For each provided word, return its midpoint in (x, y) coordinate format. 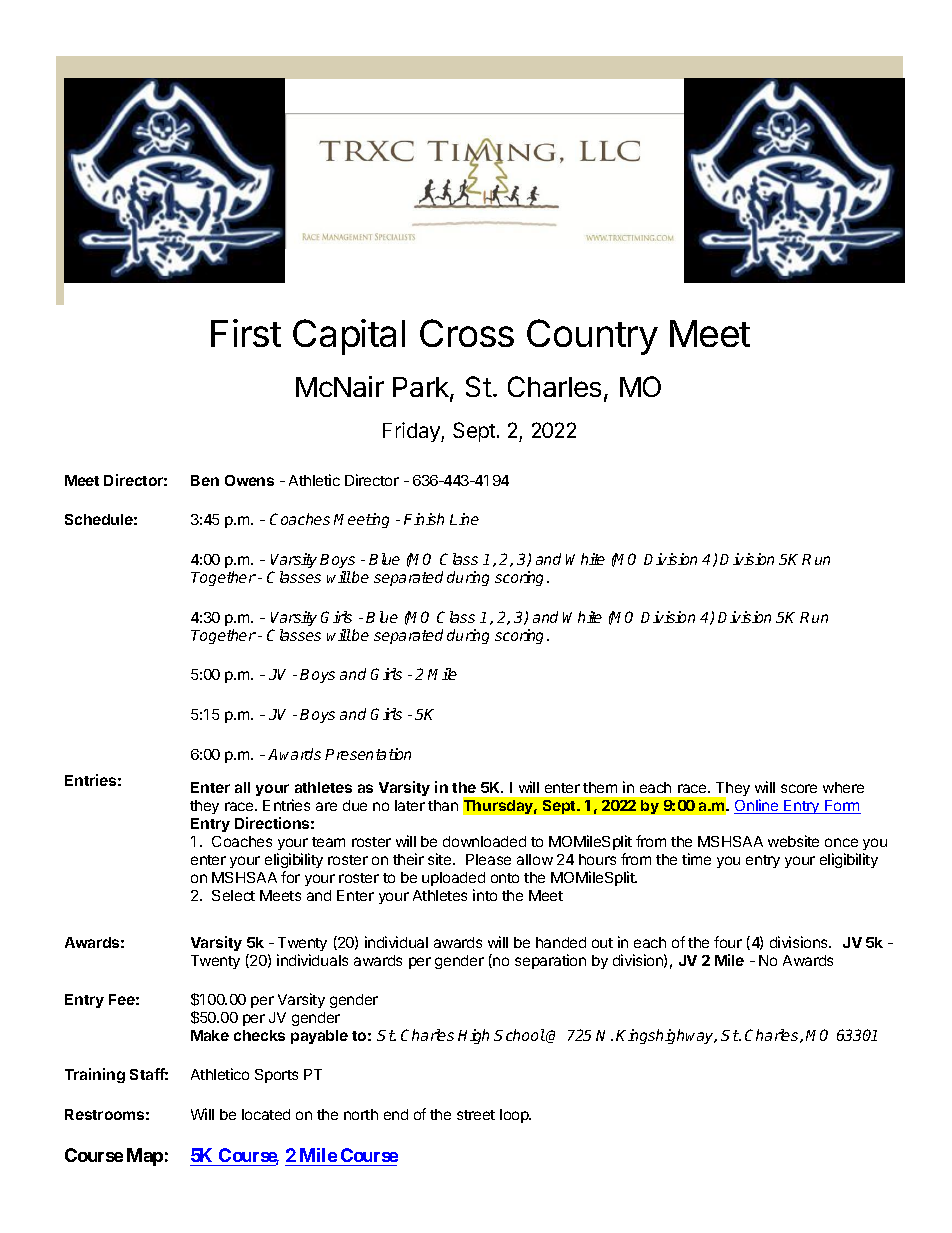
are (326, 806)
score (799, 788)
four (728, 942)
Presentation (368, 754)
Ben (205, 480)
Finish (424, 519)
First (246, 333)
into (485, 895)
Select (233, 895)
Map (145, 1157)
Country (592, 337)
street (476, 1115)
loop (515, 1116)
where (843, 787)
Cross (467, 333)
